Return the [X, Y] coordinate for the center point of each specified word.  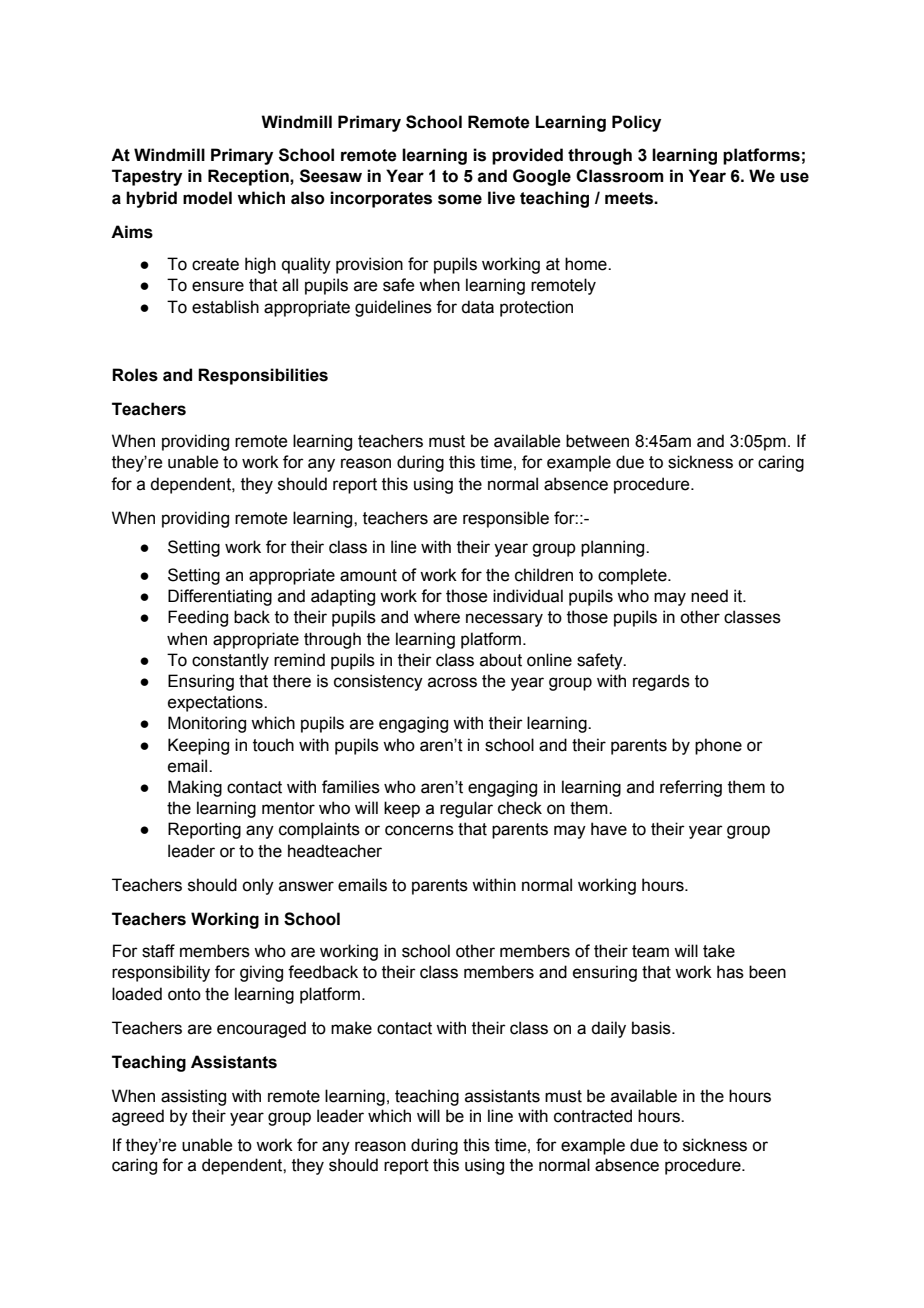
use [794, 177]
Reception [249, 177]
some [460, 199]
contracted [593, 1116]
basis [652, 1028]
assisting [193, 1097]
